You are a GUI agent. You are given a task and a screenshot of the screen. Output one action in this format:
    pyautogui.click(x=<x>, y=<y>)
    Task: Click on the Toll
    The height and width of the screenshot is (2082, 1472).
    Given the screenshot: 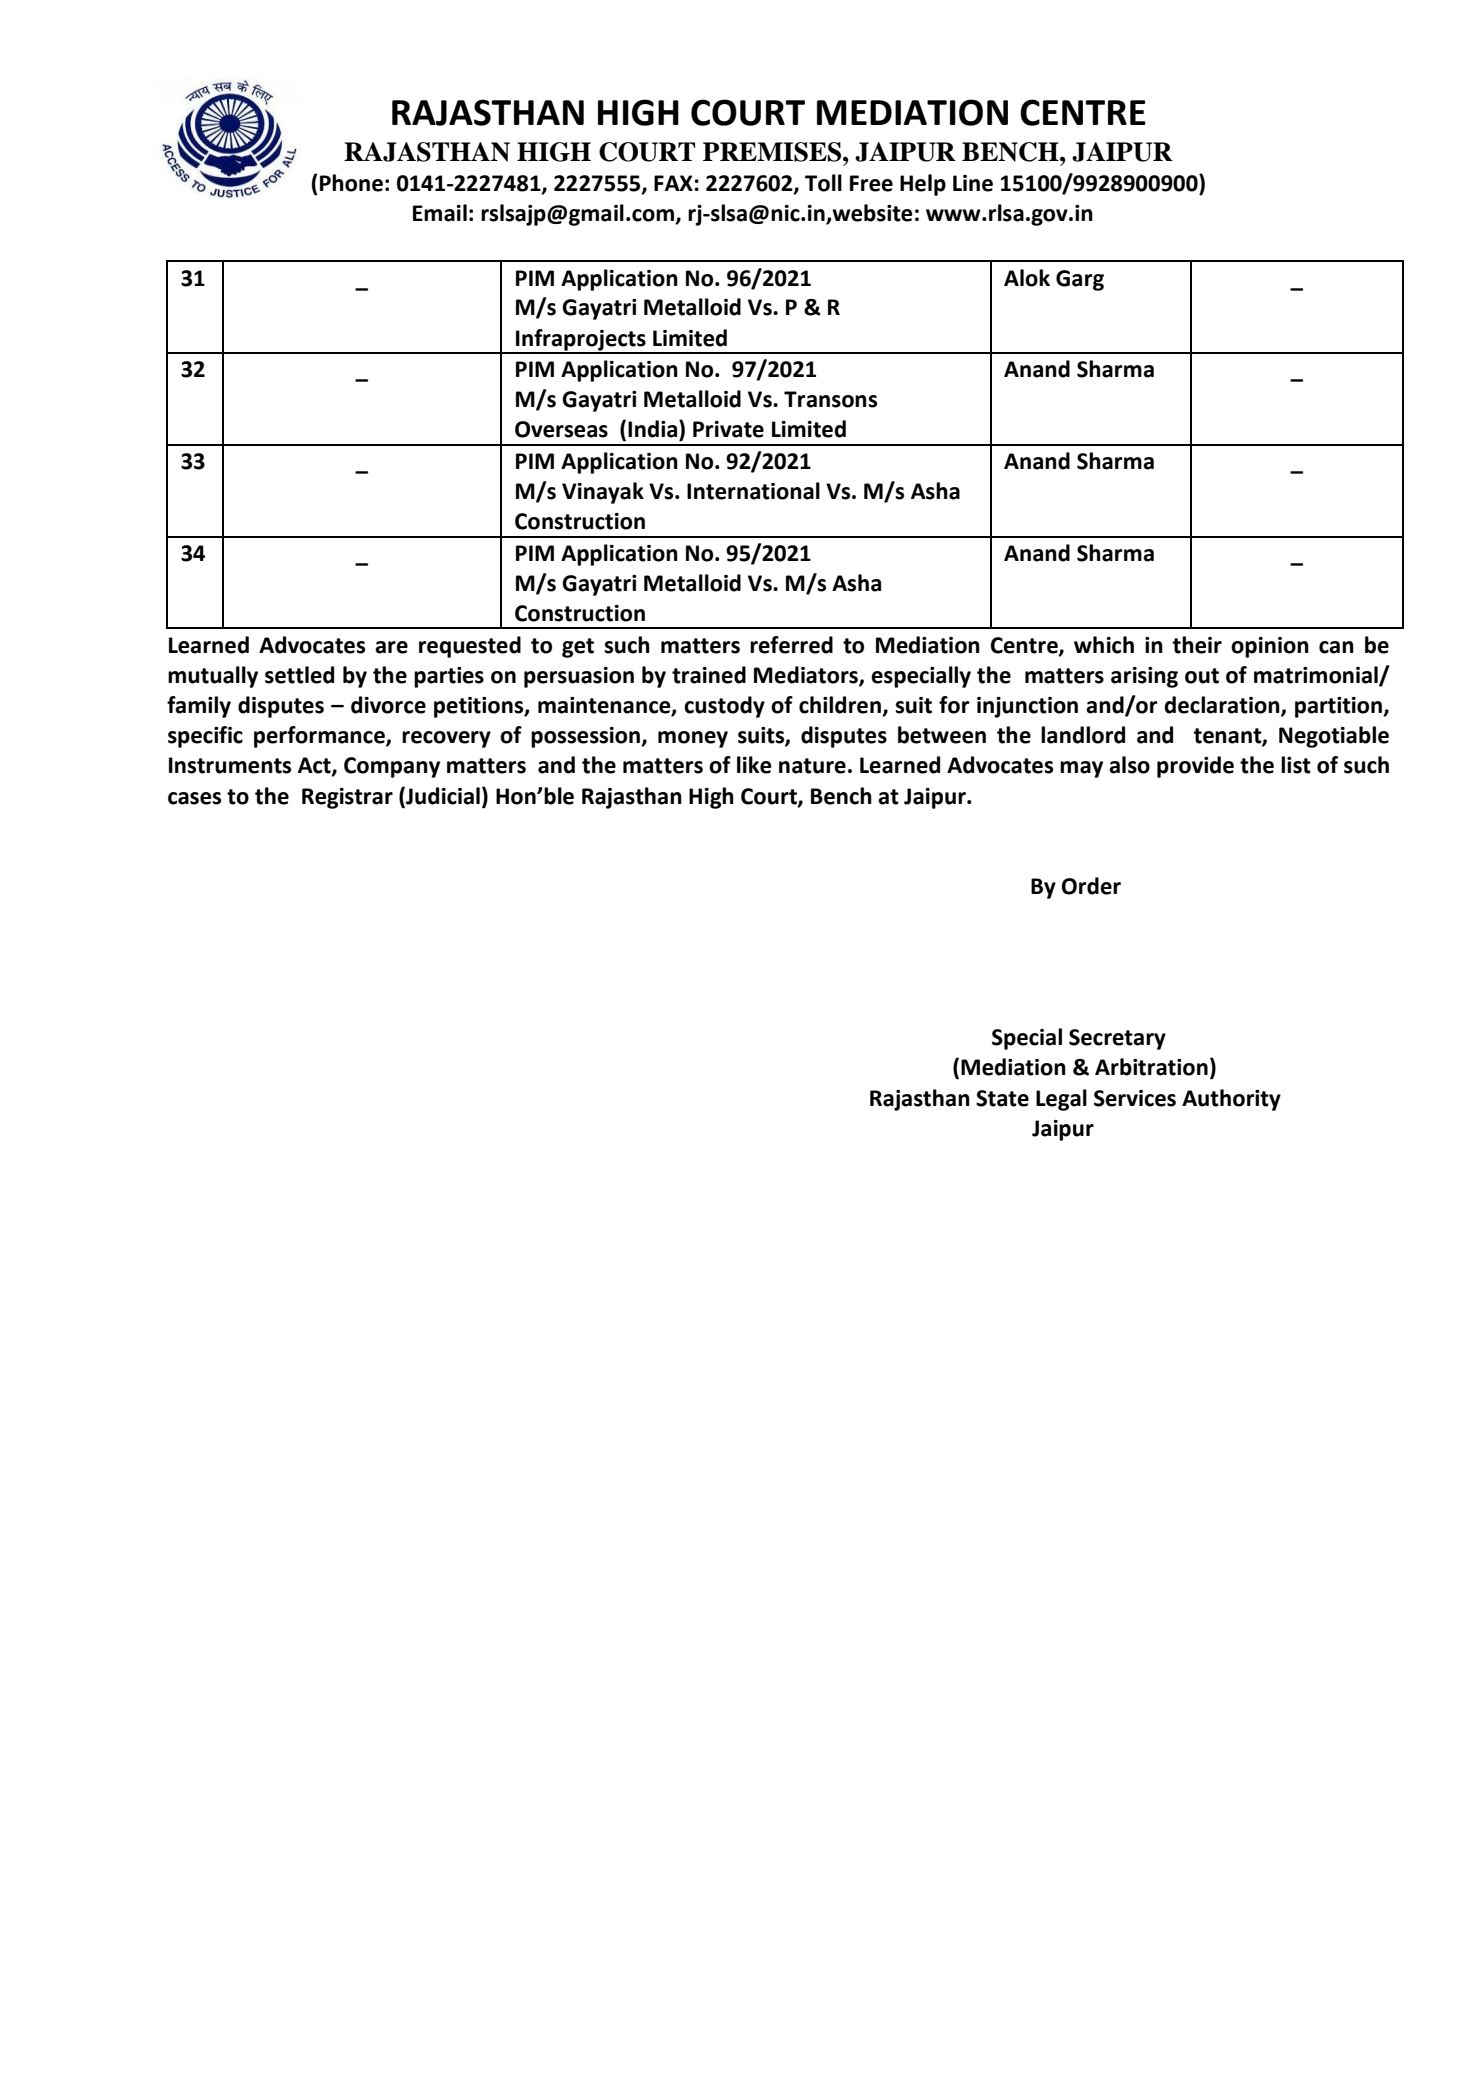 What is the action you would take?
    pyautogui.click(x=823, y=183)
